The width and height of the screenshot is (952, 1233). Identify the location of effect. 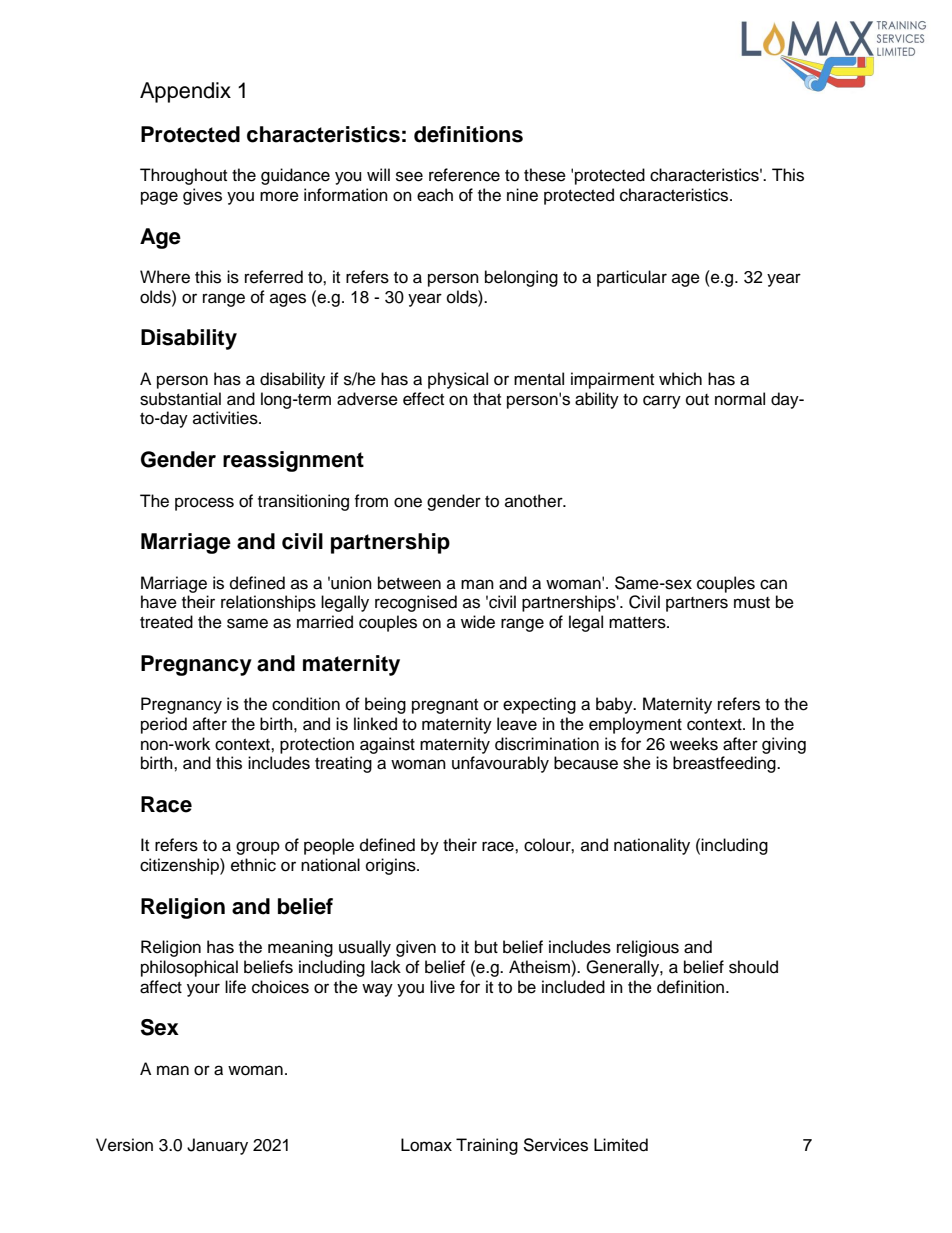
(423, 399).
